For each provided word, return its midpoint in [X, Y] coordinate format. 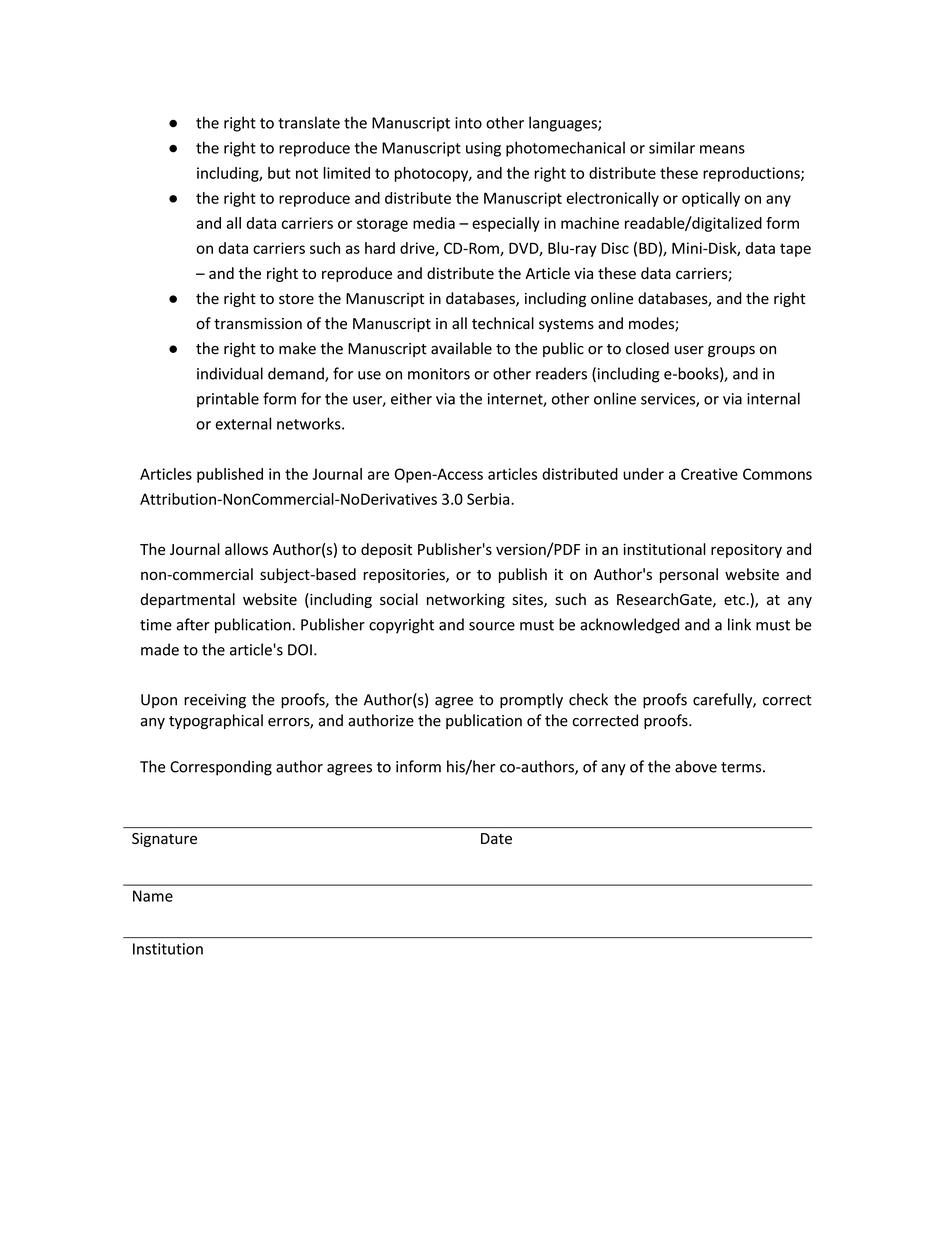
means [722, 149]
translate [309, 122]
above [696, 766]
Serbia [489, 499]
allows [246, 549]
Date [496, 838]
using [483, 149]
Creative [709, 474]
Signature [164, 840]
